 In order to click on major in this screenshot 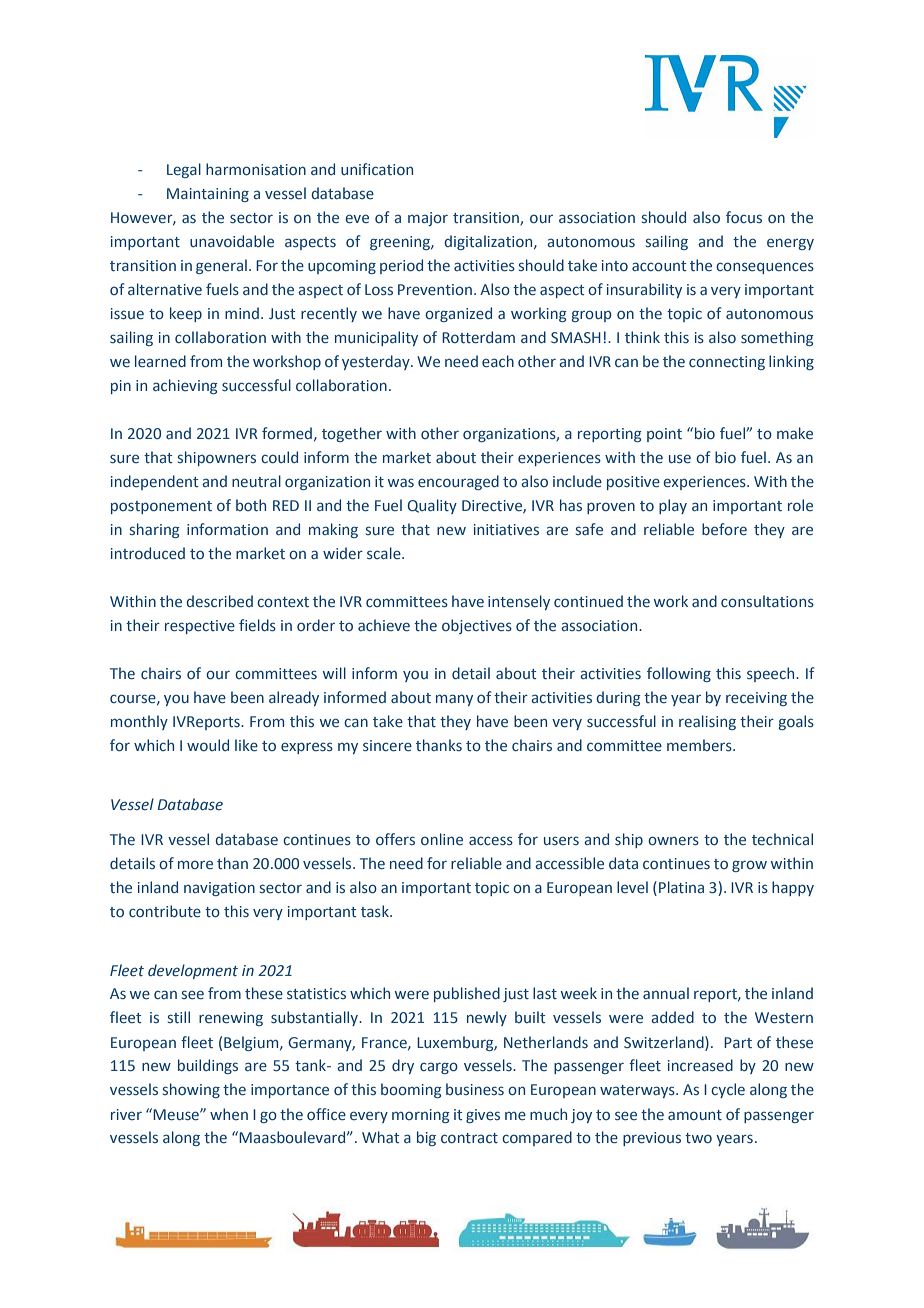, I will do `click(428, 219)`.
